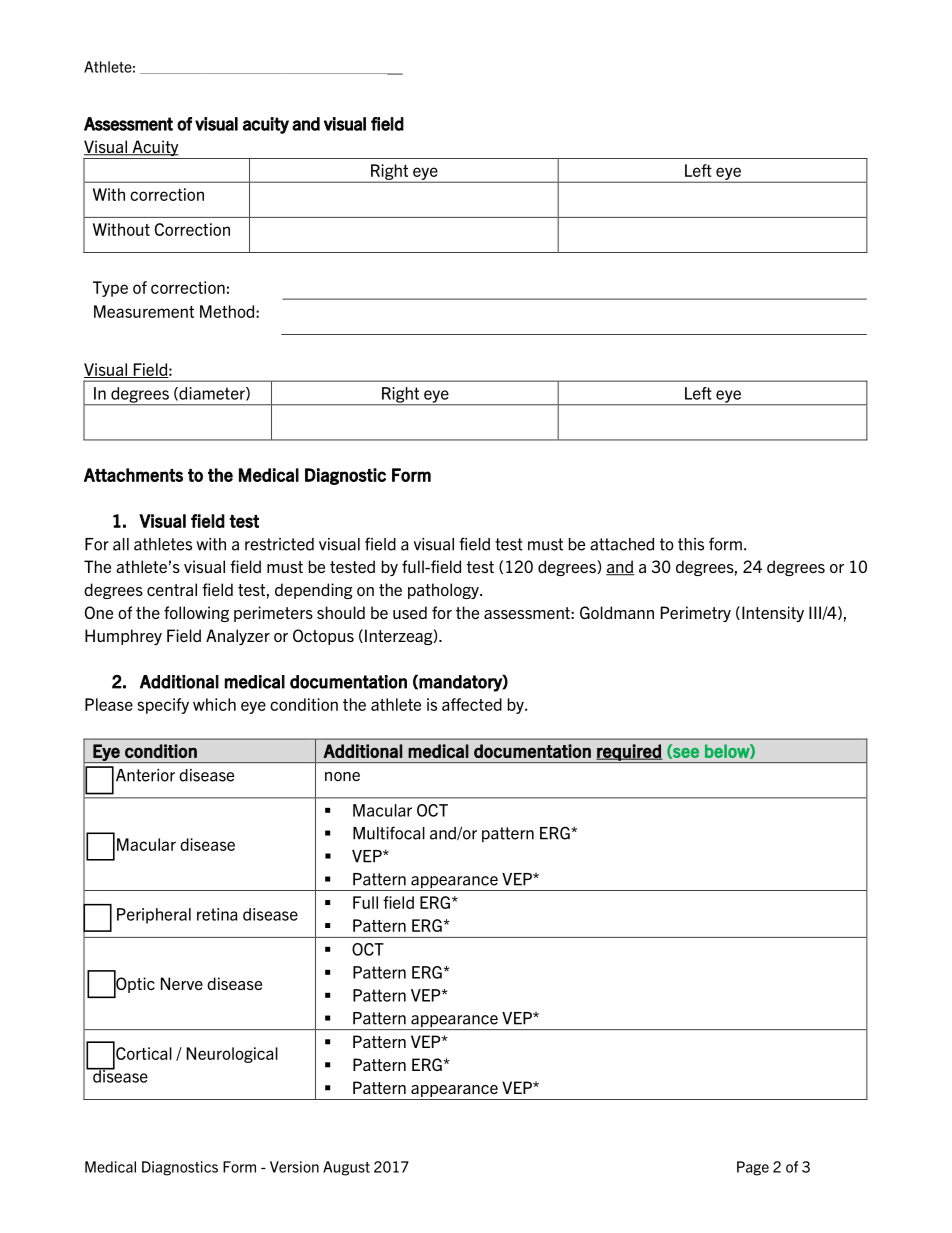  Describe the element at coordinates (685, 753) in the screenshot. I see `see` at that location.
